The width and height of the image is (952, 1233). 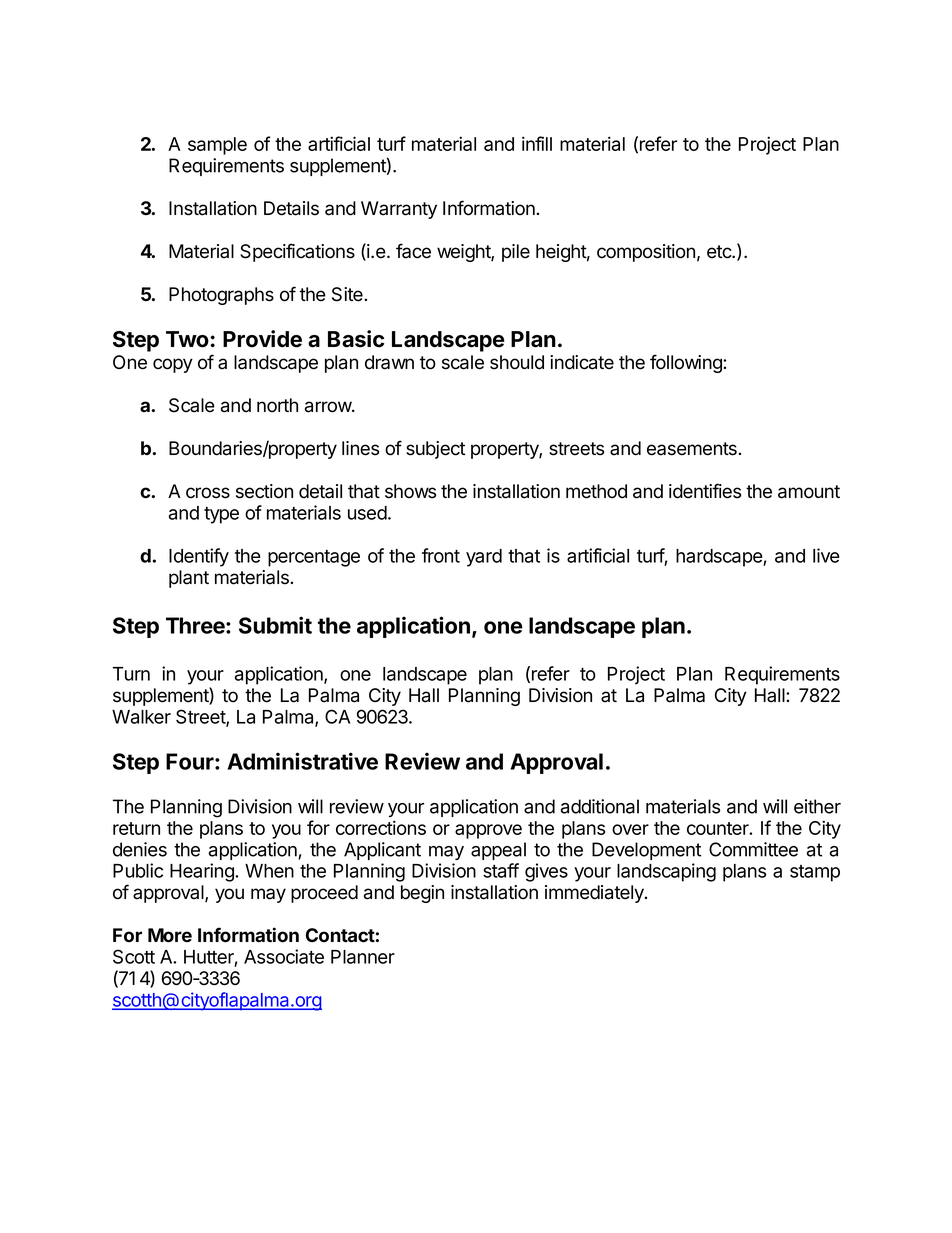 I want to click on hardscape, so click(x=720, y=558).
